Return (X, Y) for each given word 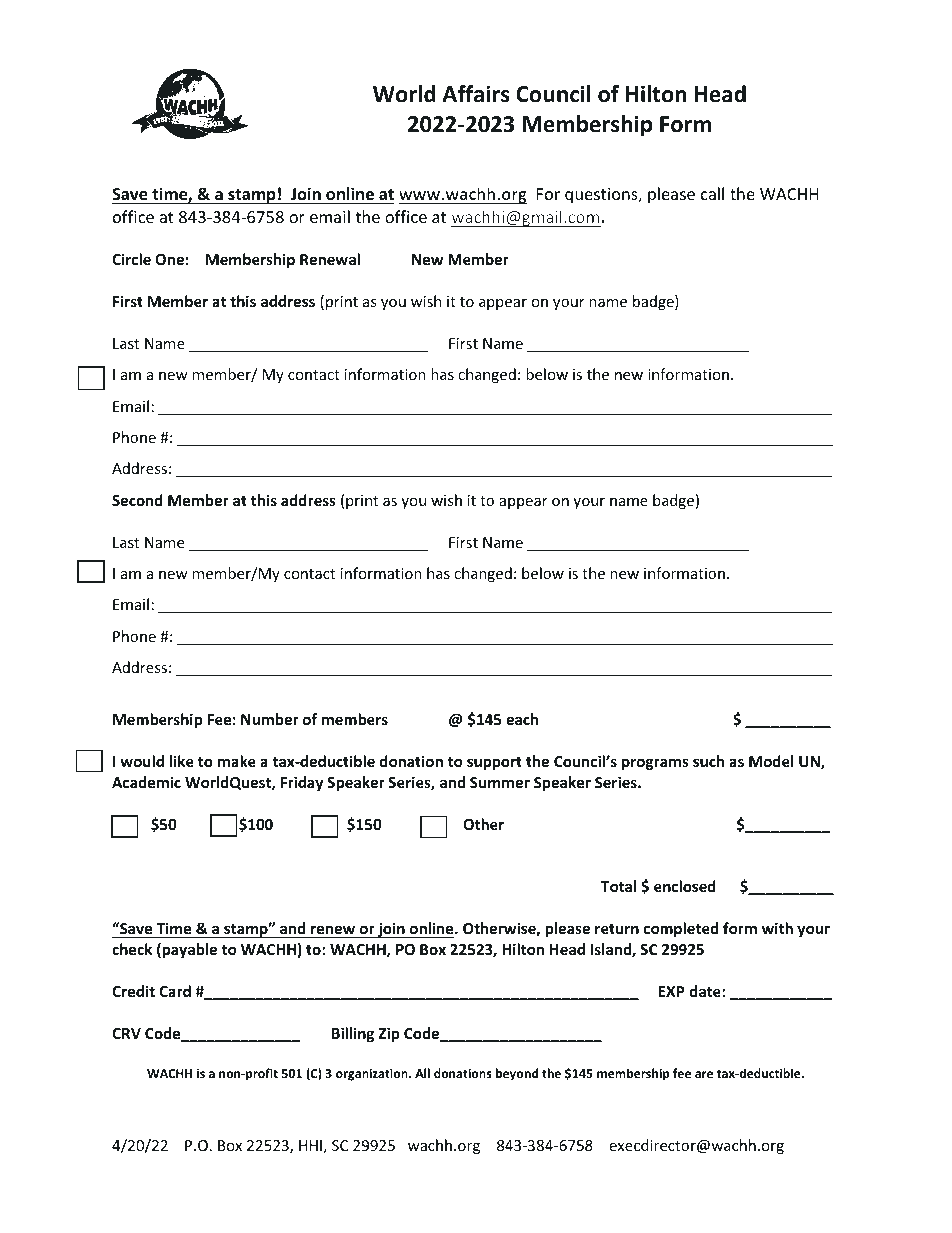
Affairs (476, 94)
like (182, 761)
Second (137, 500)
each (522, 719)
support (494, 763)
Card (175, 991)
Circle (131, 259)
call (712, 193)
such (709, 761)
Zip (389, 1034)
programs (655, 764)
